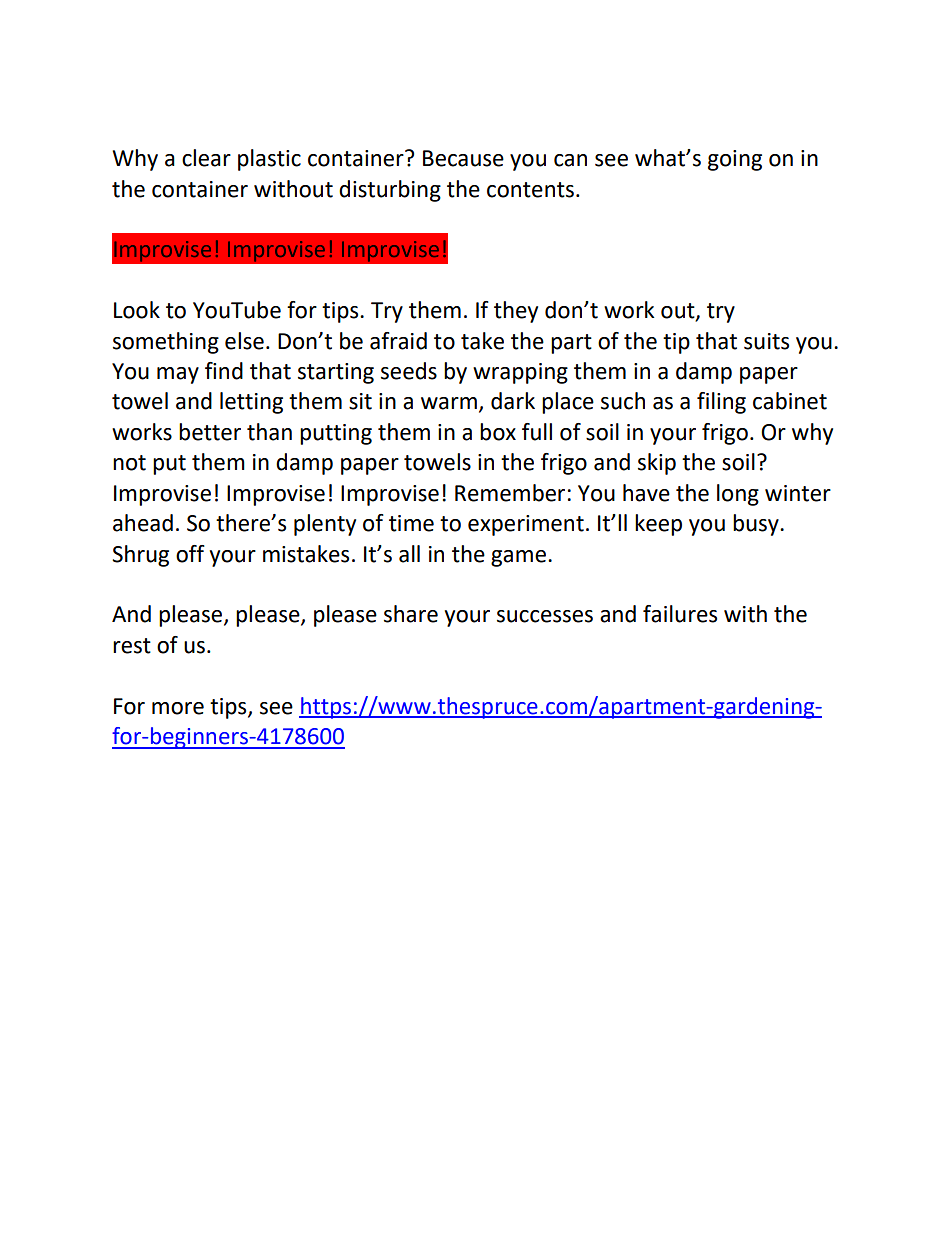  I want to click on suits, so click(766, 341).
